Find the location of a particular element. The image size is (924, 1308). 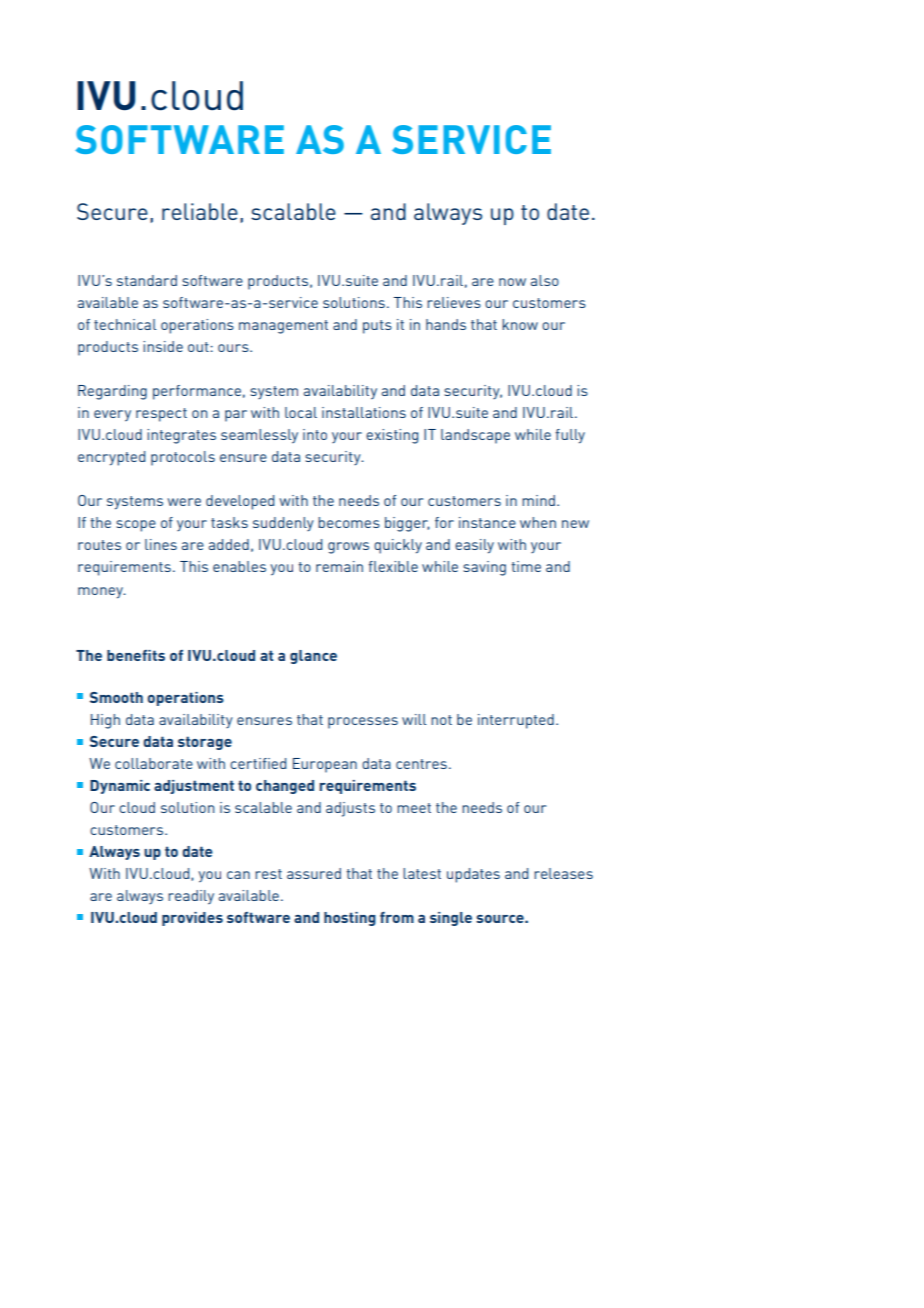

reliable is located at coordinates (200, 211).
